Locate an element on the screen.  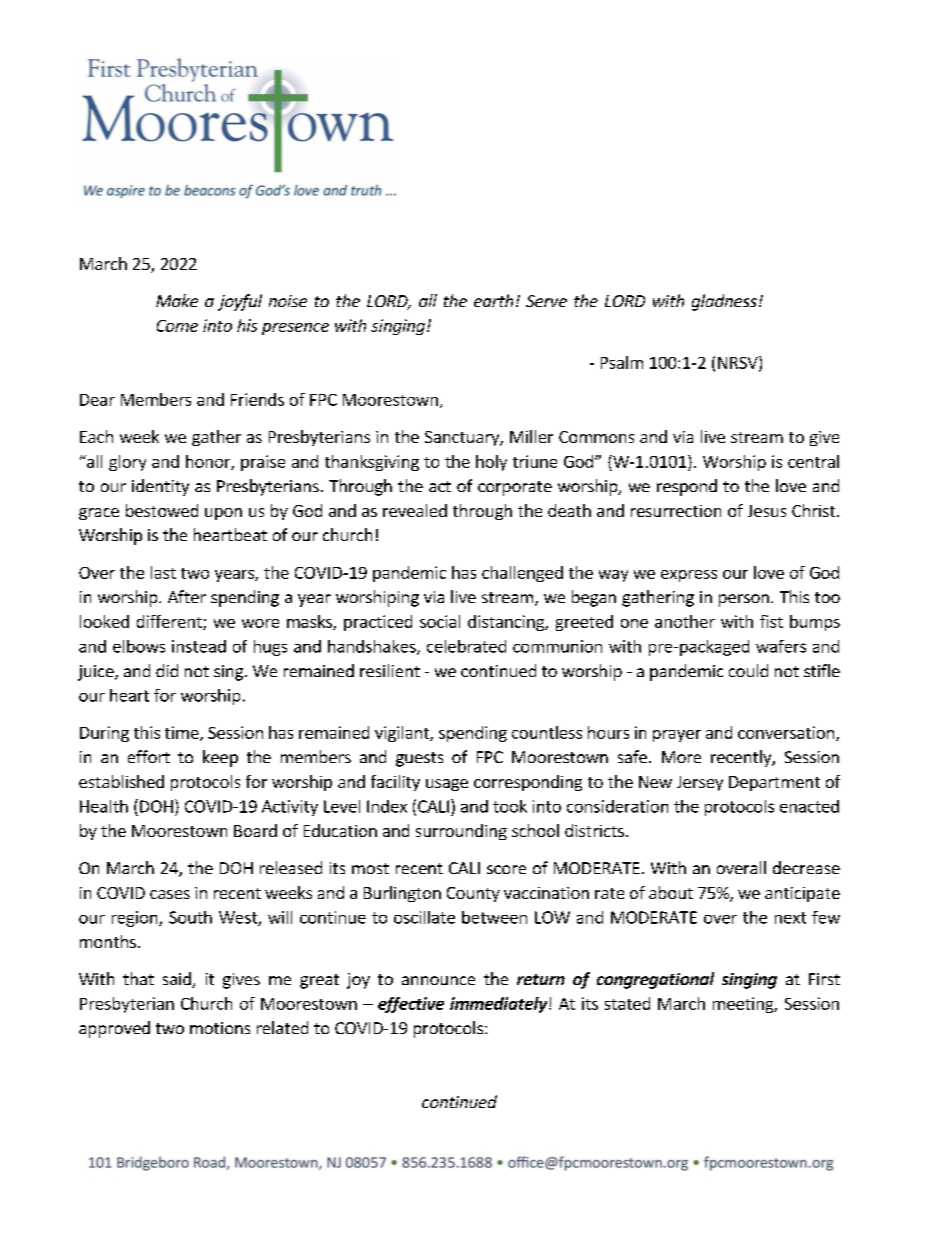
motions is located at coordinates (220, 1028).
